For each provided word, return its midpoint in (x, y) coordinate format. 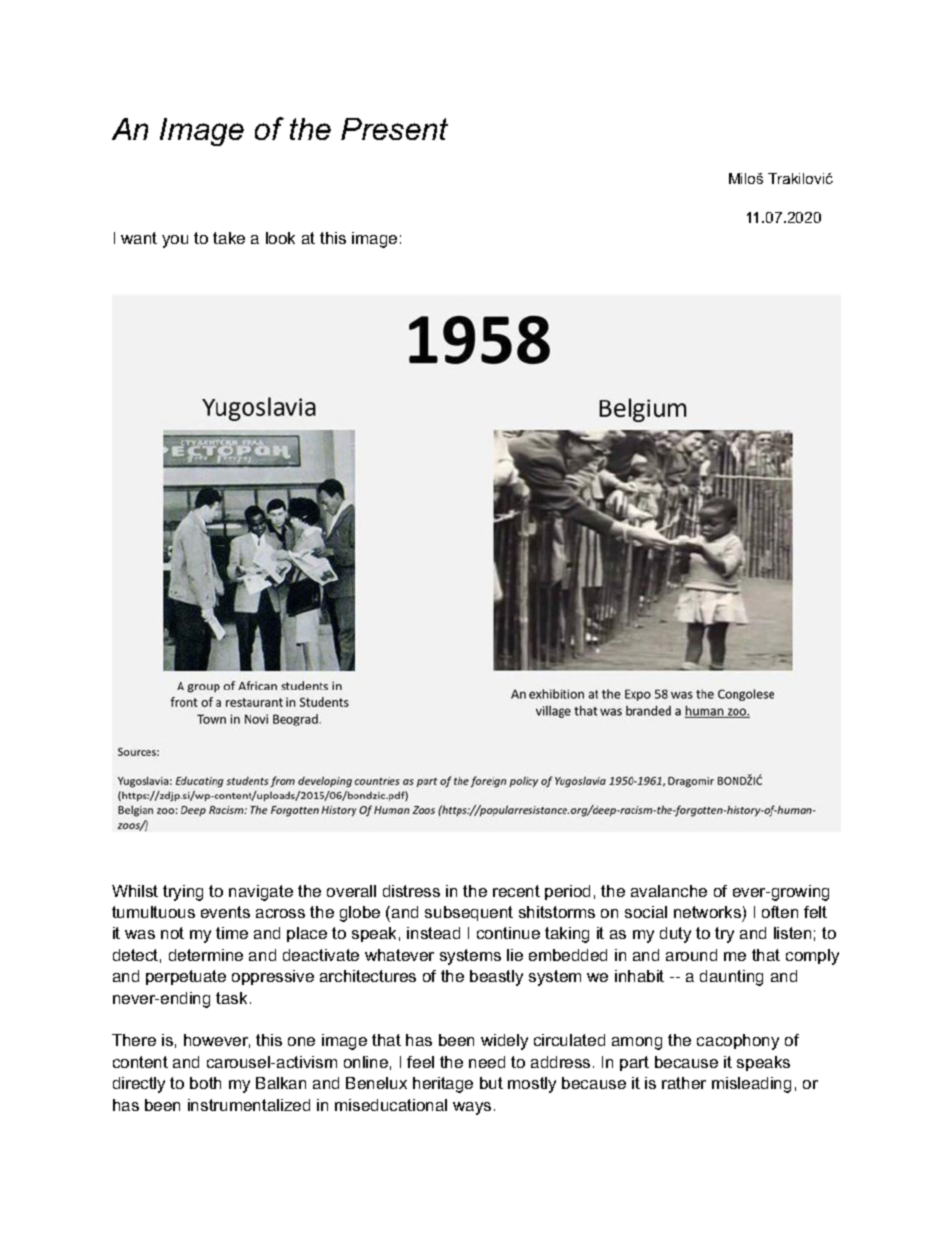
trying (183, 893)
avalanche (669, 891)
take (229, 238)
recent (516, 891)
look (280, 238)
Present (394, 129)
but (491, 1083)
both (205, 1083)
